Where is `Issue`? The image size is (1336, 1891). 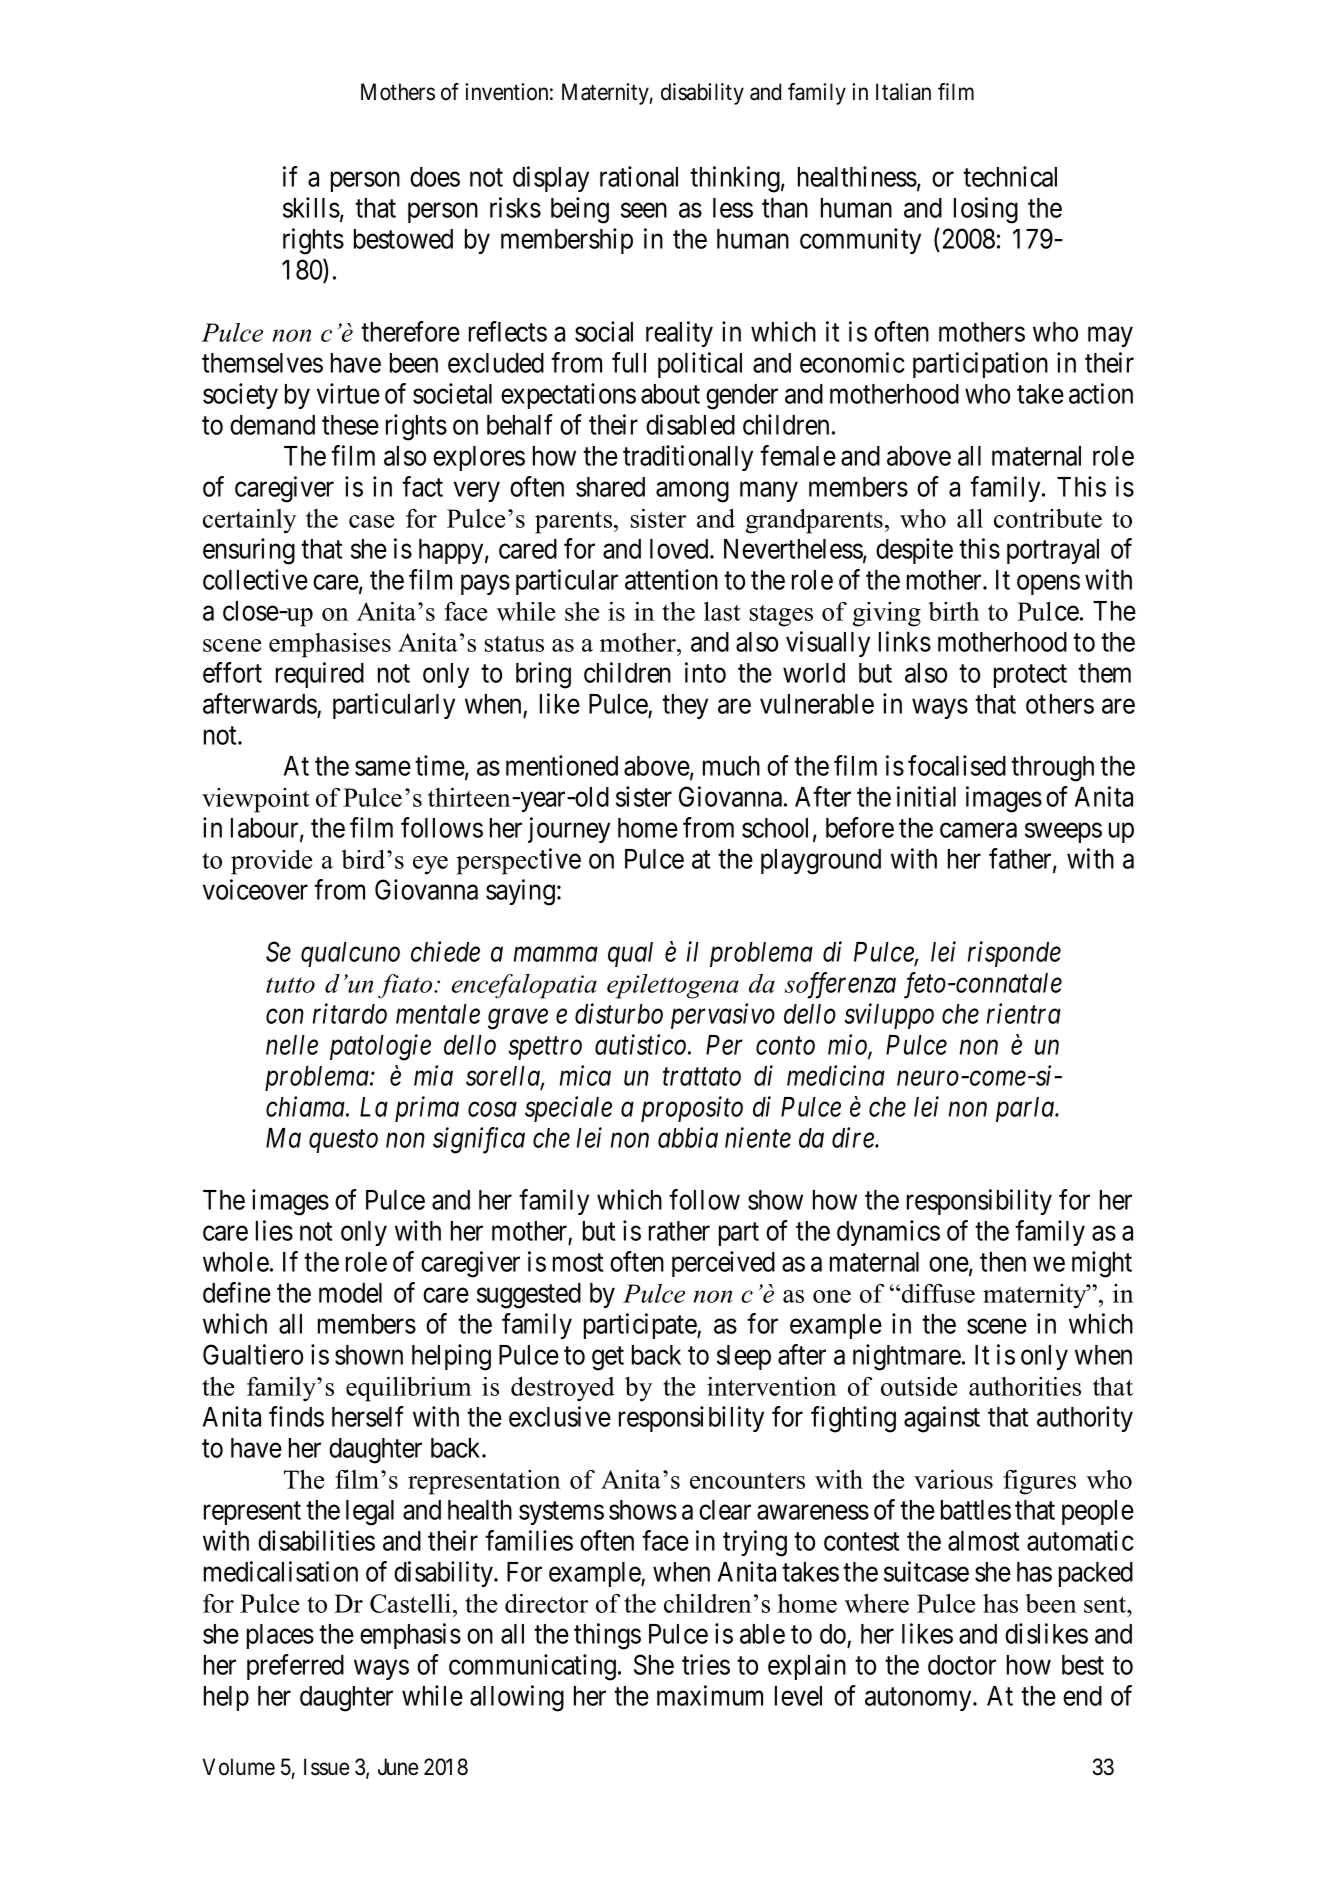 Issue is located at coordinates (326, 1767).
